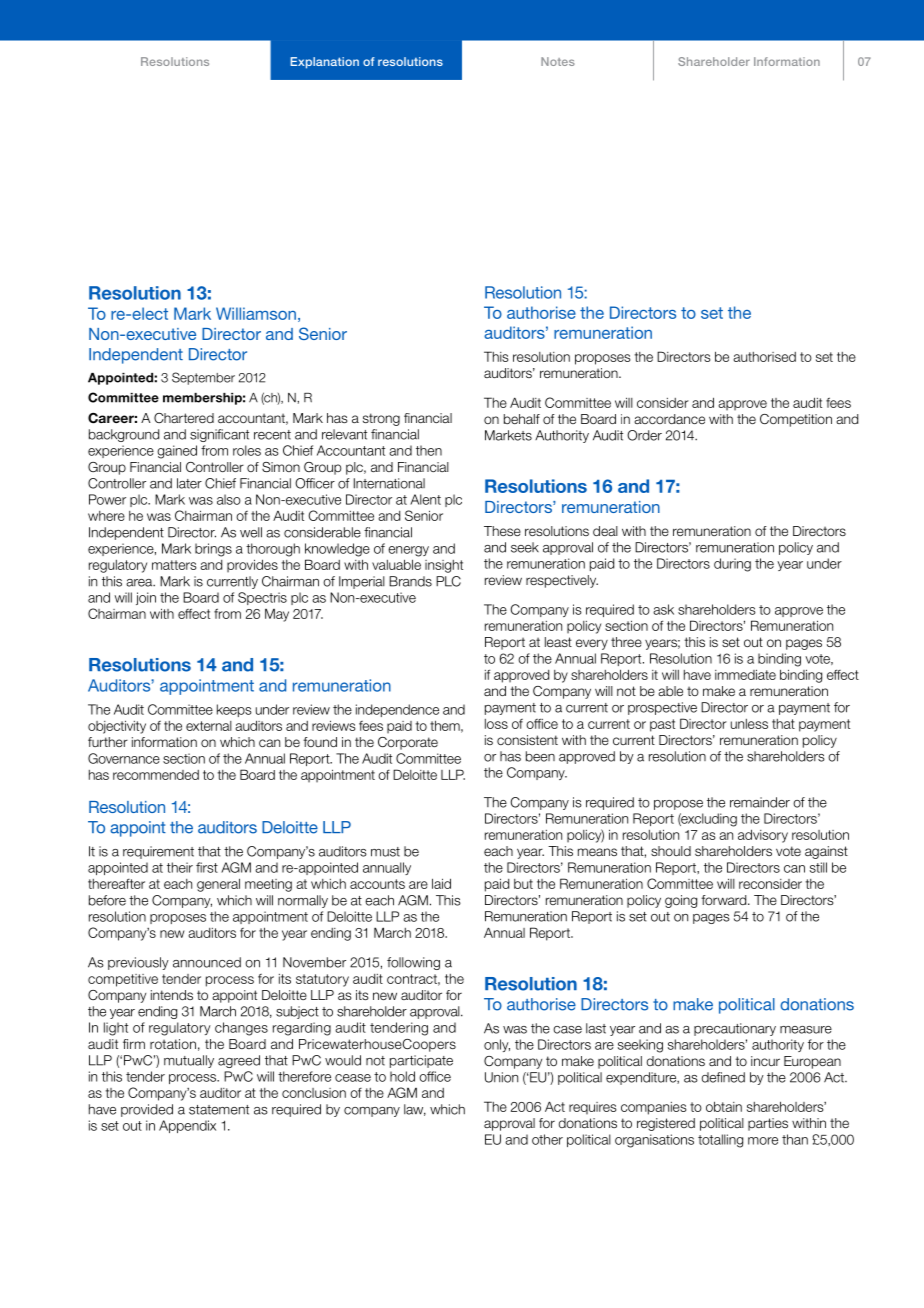 The height and width of the screenshot is (1308, 924). Describe the element at coordinates (415, 1110) in the screenshot. I see `law` at that location.
